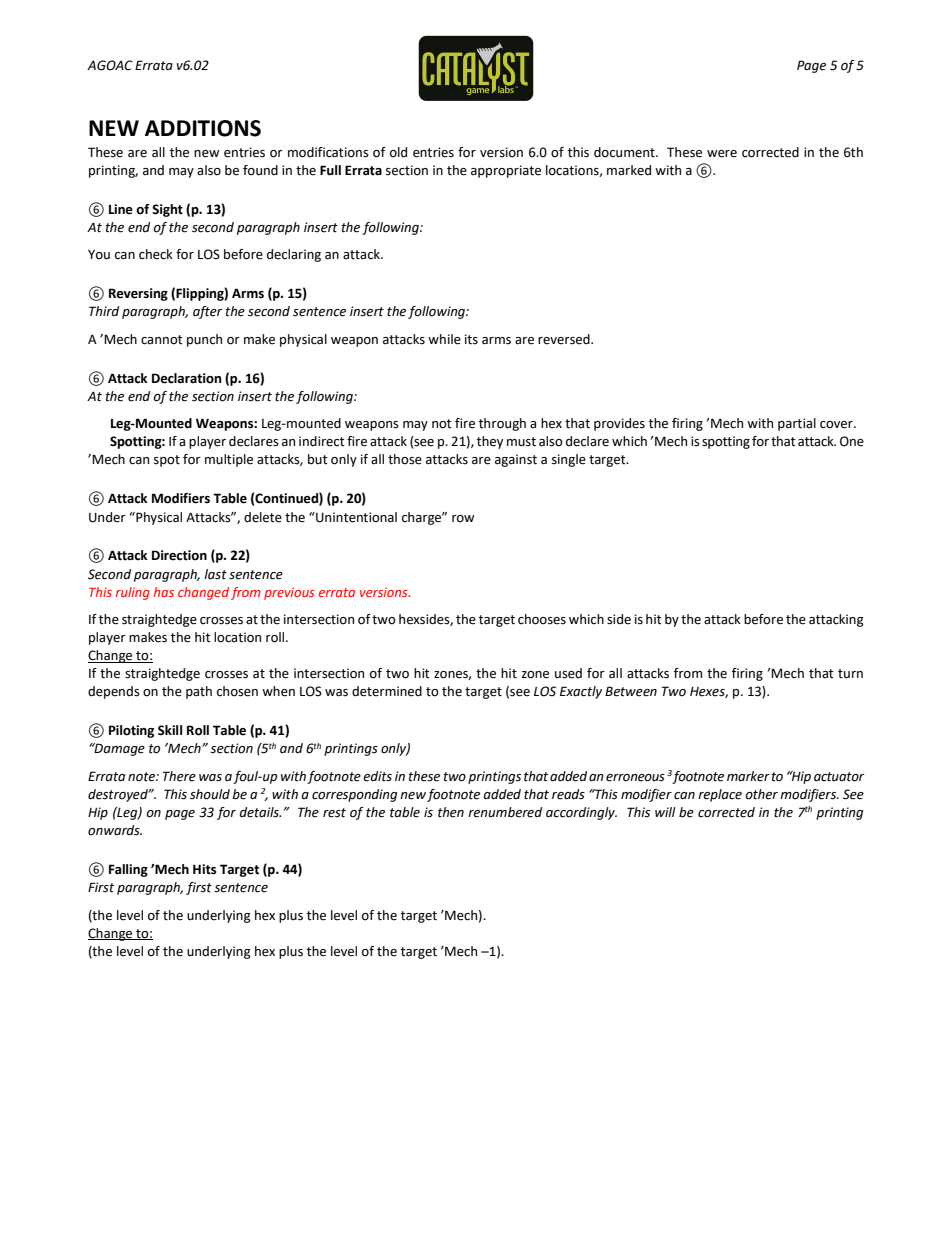 Image resolution: width=952 pixels, height=1233 pixels. I want to click on Hits, so click(204, 869).
